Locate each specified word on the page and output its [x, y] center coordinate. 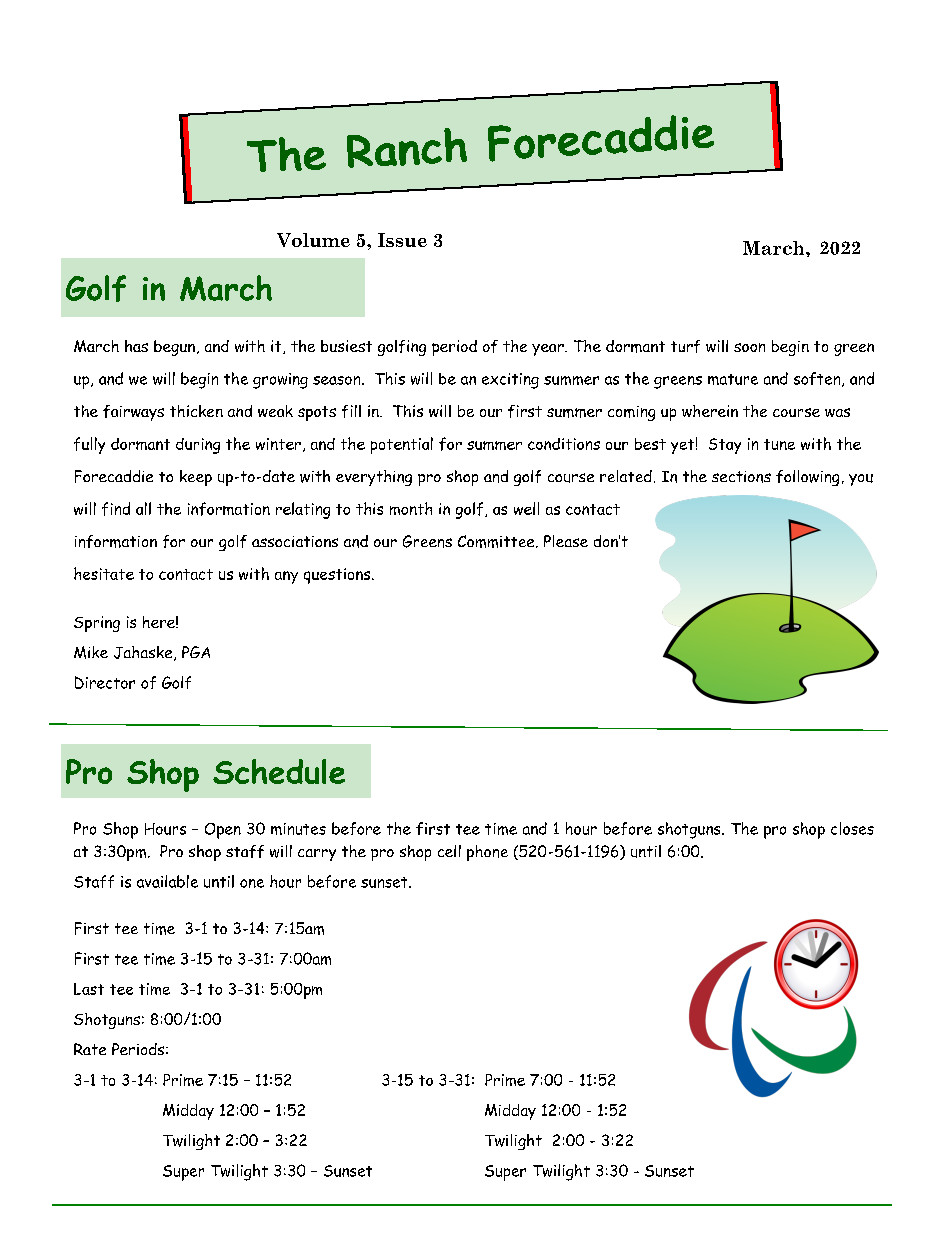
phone [487, 853]
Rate [90, 1049]
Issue [402, 240]
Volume [313, 240]
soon [749, 347]
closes [852, 828]
